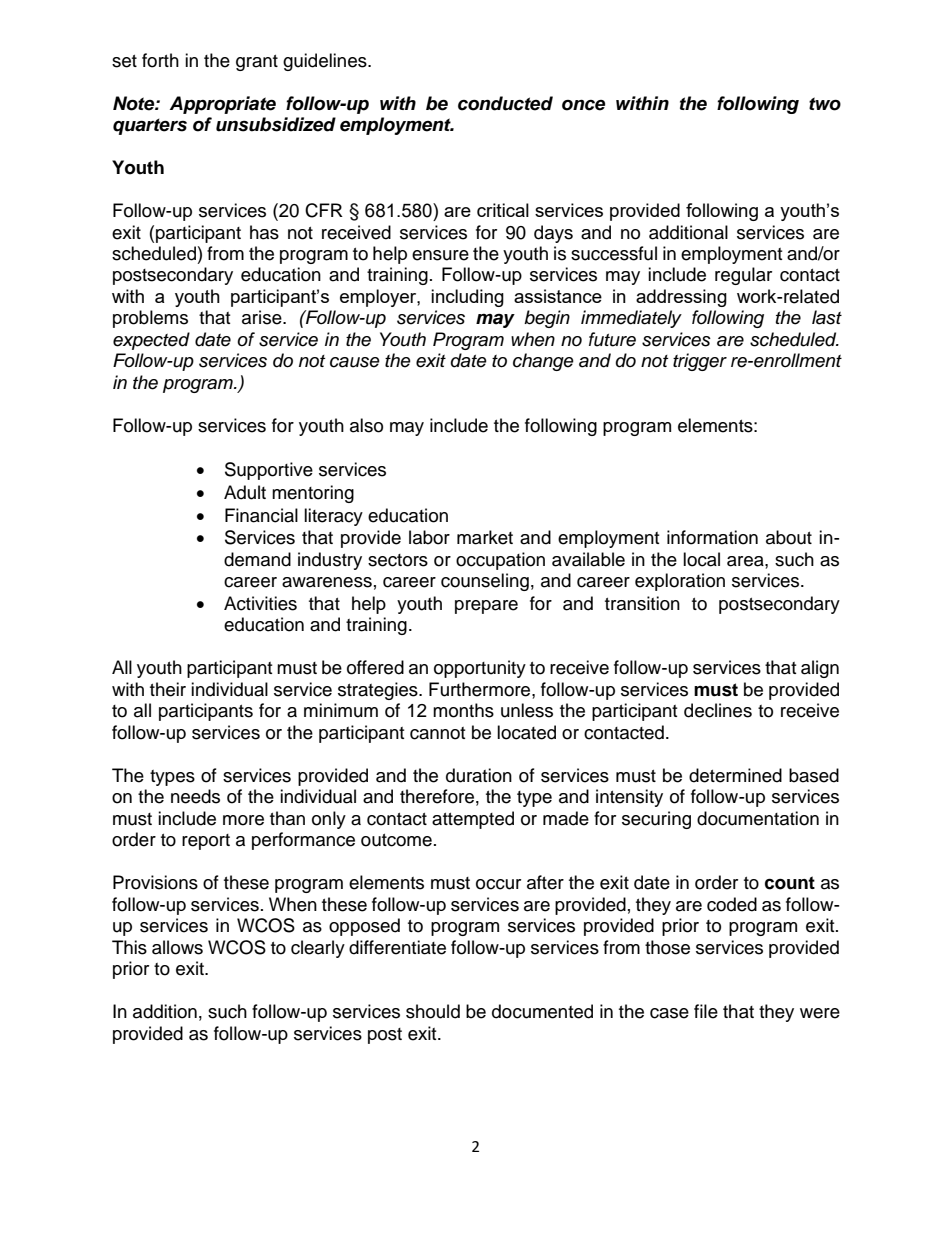  What do you see at coordinates (825, 104) in the screenshot?
I see `two` at bounding box center [825, 104].
